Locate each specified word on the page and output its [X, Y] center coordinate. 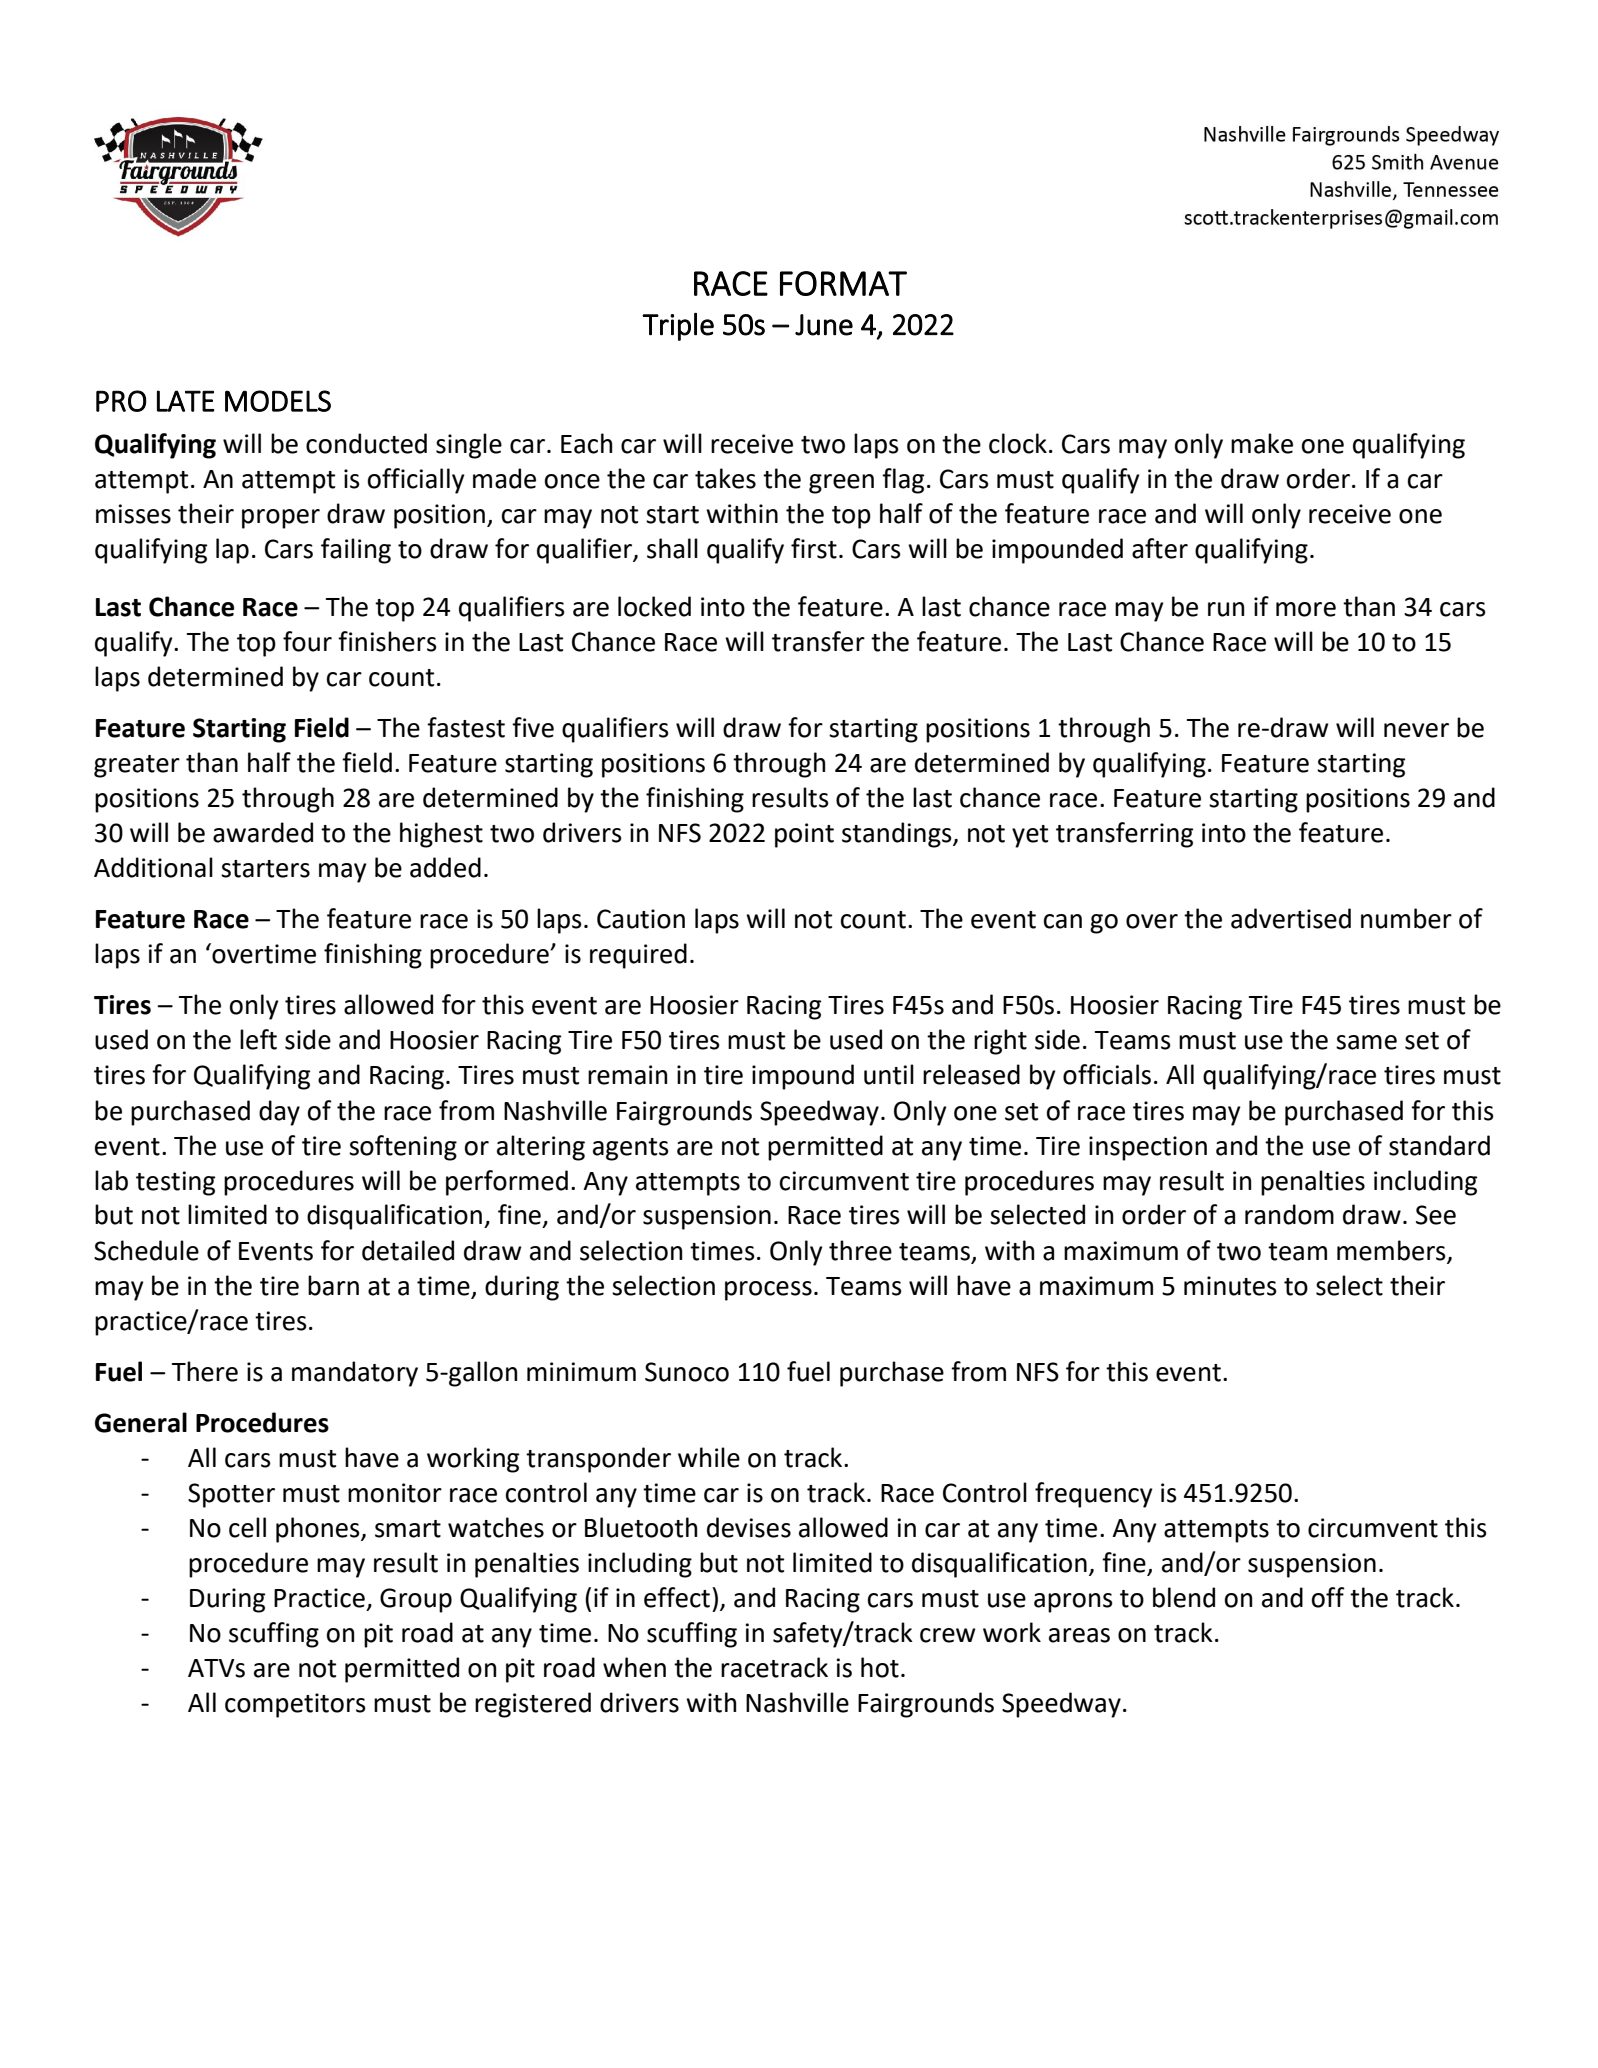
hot [880, 1667]
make [1262, 443]
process [768, 1291]
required [638, 956]
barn [333, 1285]
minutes [1230, 1286]
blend [1184, 1597]
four [307, 641]
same [1366, 1042]
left [258, 1039]
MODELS [278, 401]
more [1306, 609]
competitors [295, 1705]
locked [654, 606]
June [824, 325]
